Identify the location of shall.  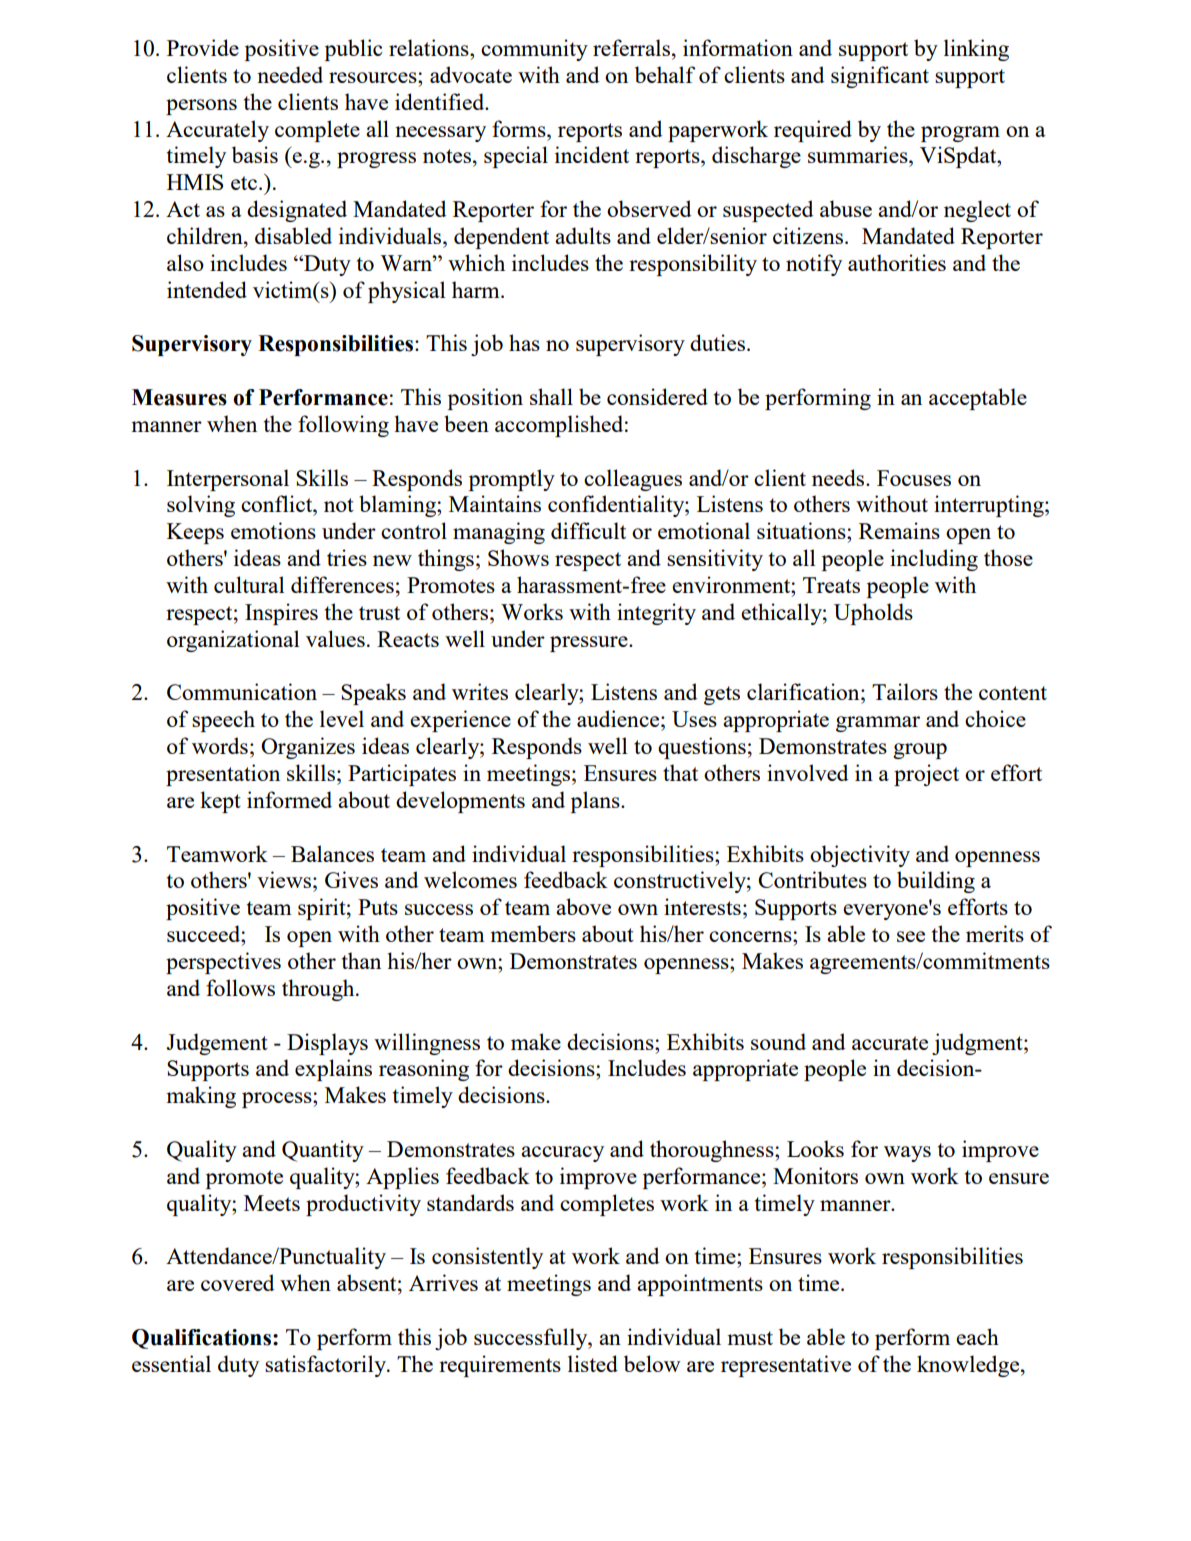
(551, 396).
